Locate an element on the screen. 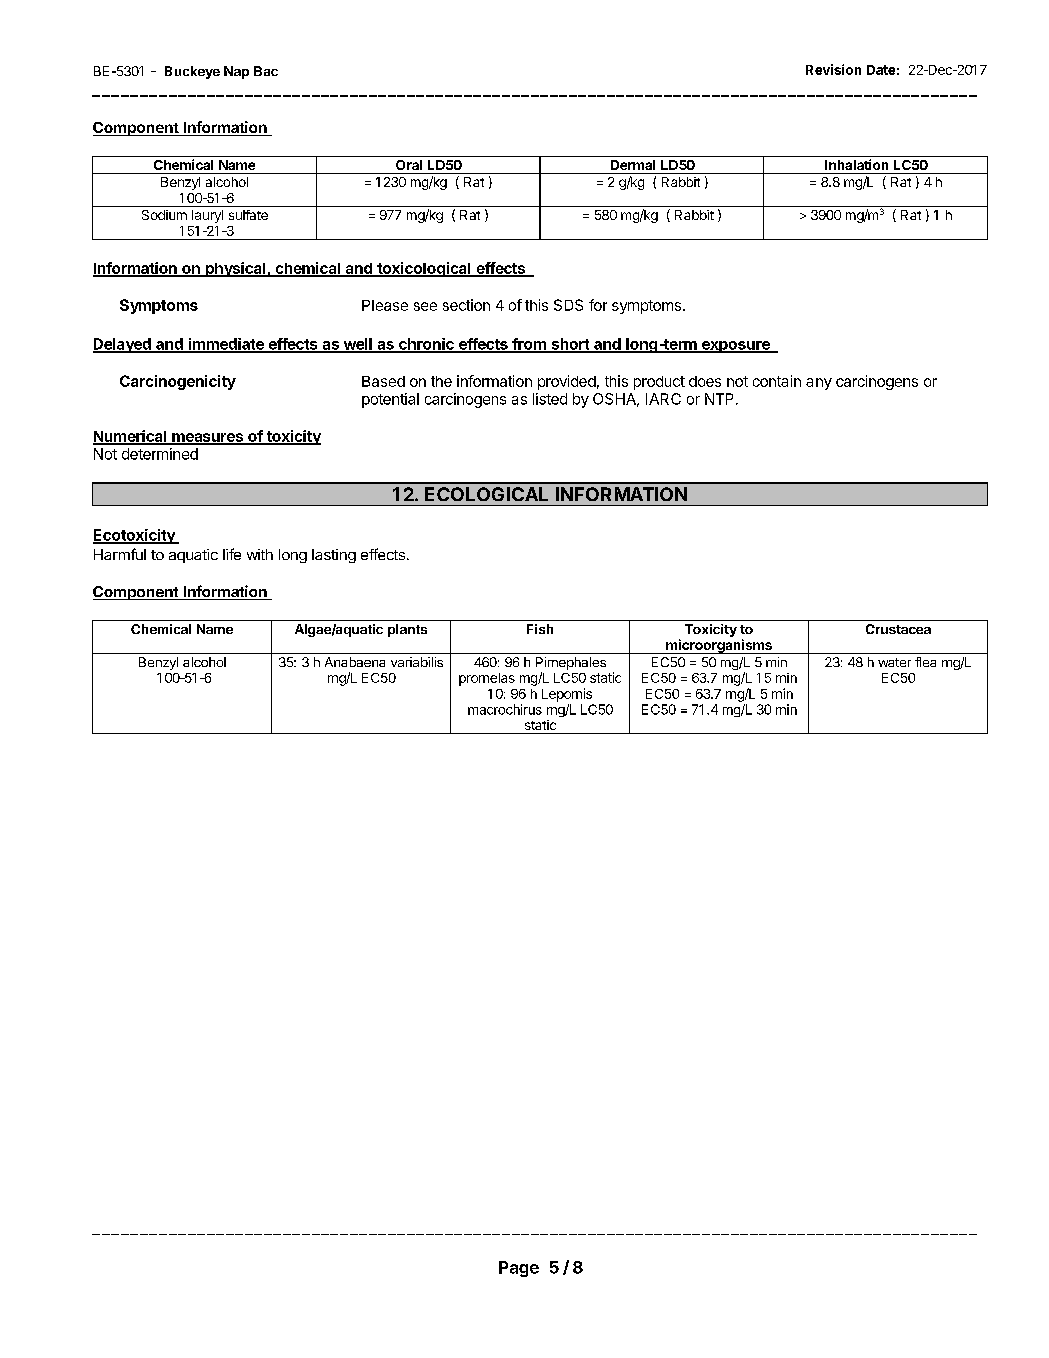  plants is located at coordinates (407, 630).
